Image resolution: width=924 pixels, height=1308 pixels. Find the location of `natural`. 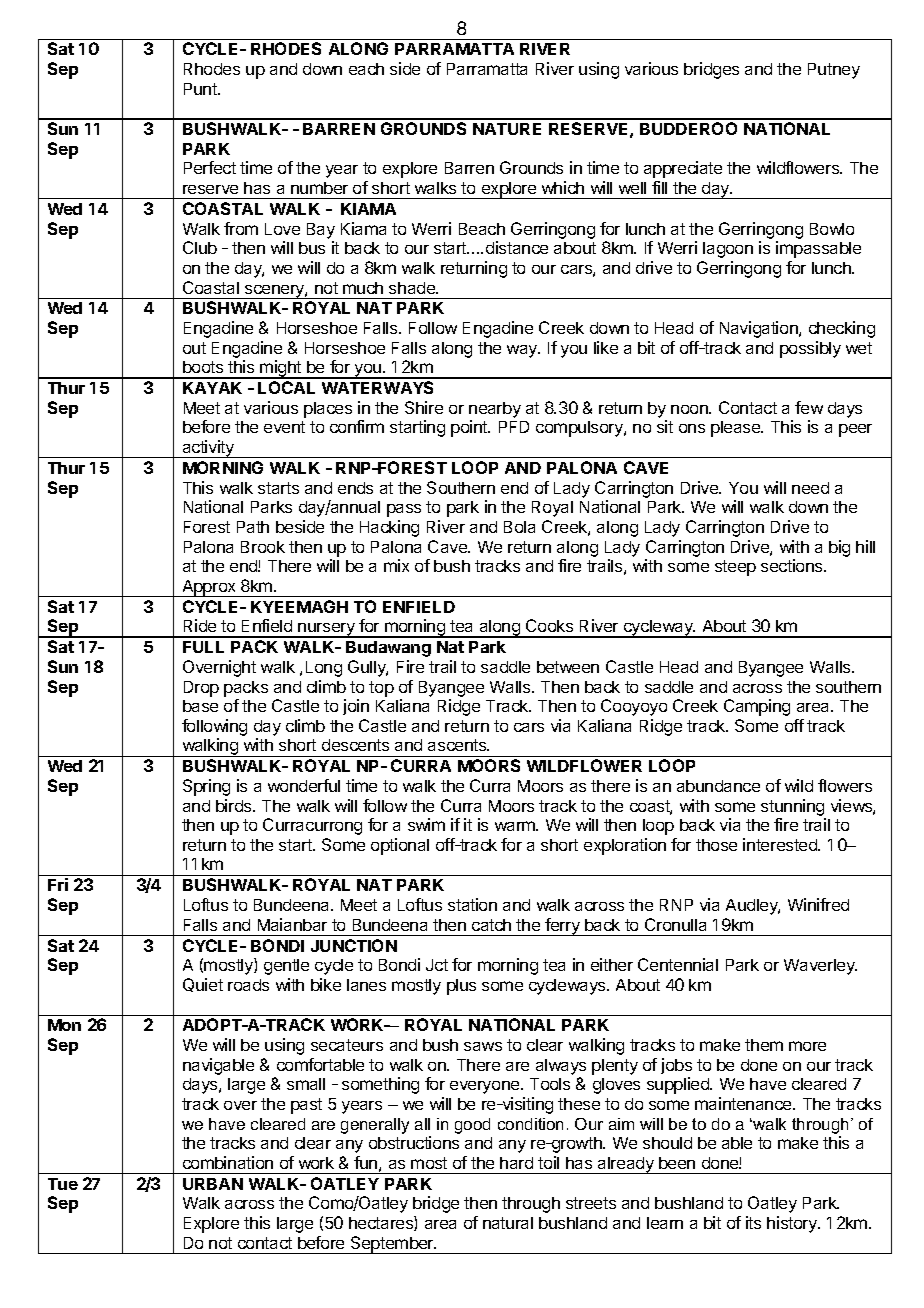

natural is located at coordinates (508, 1223).
